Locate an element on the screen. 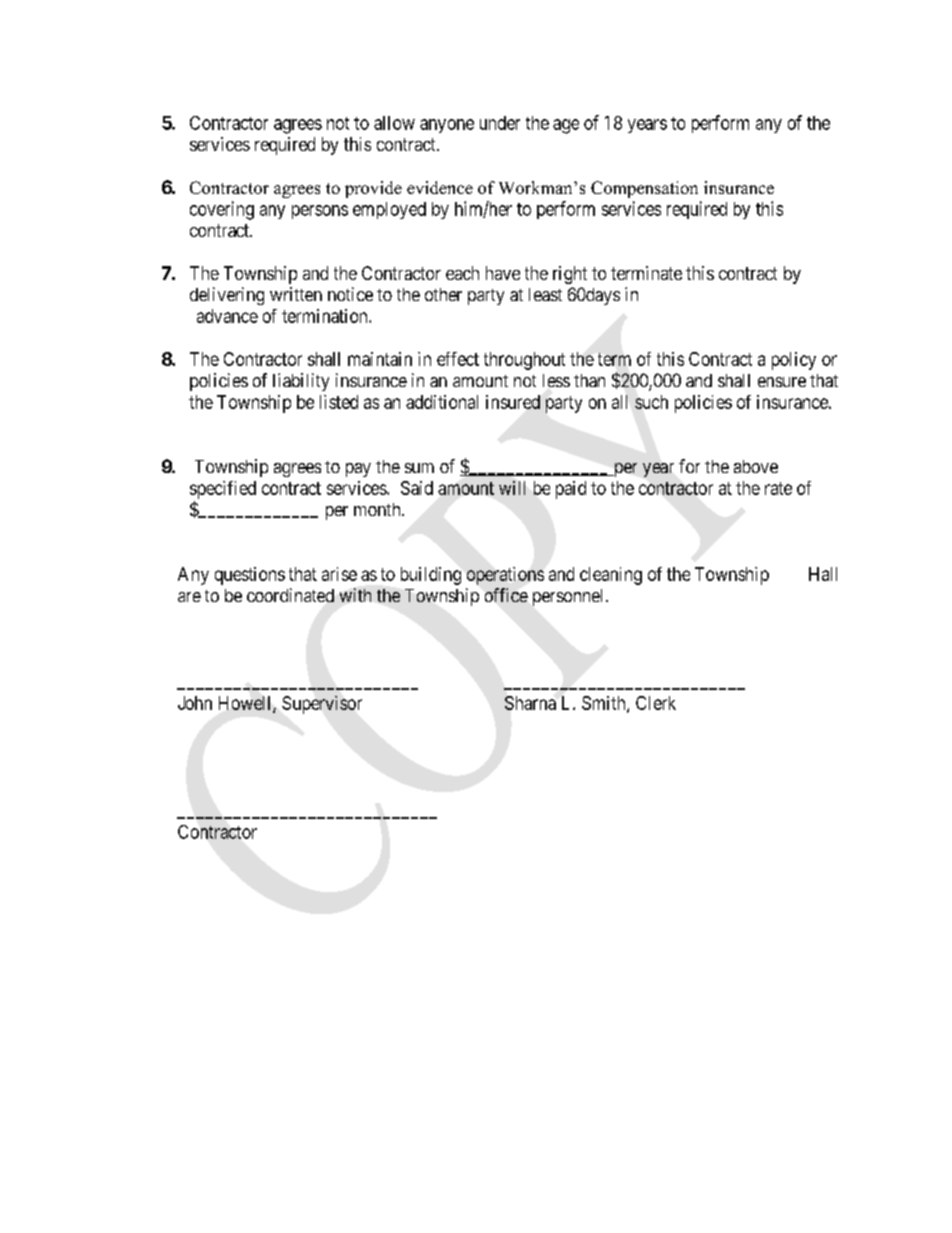  allow is located at coordinates (394, 123).
